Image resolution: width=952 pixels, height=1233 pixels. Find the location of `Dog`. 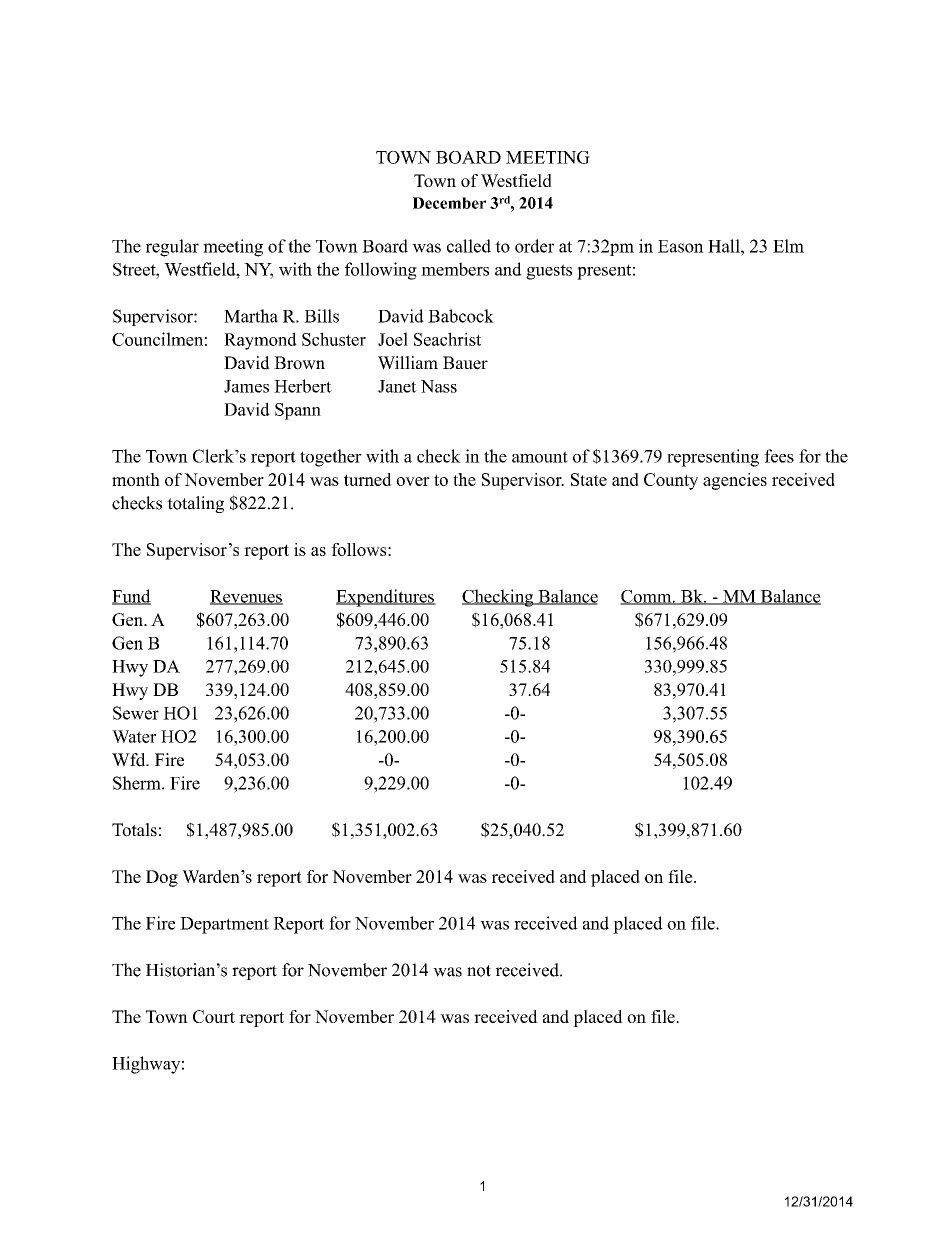

Dog is located at coordinates (162, 878).
